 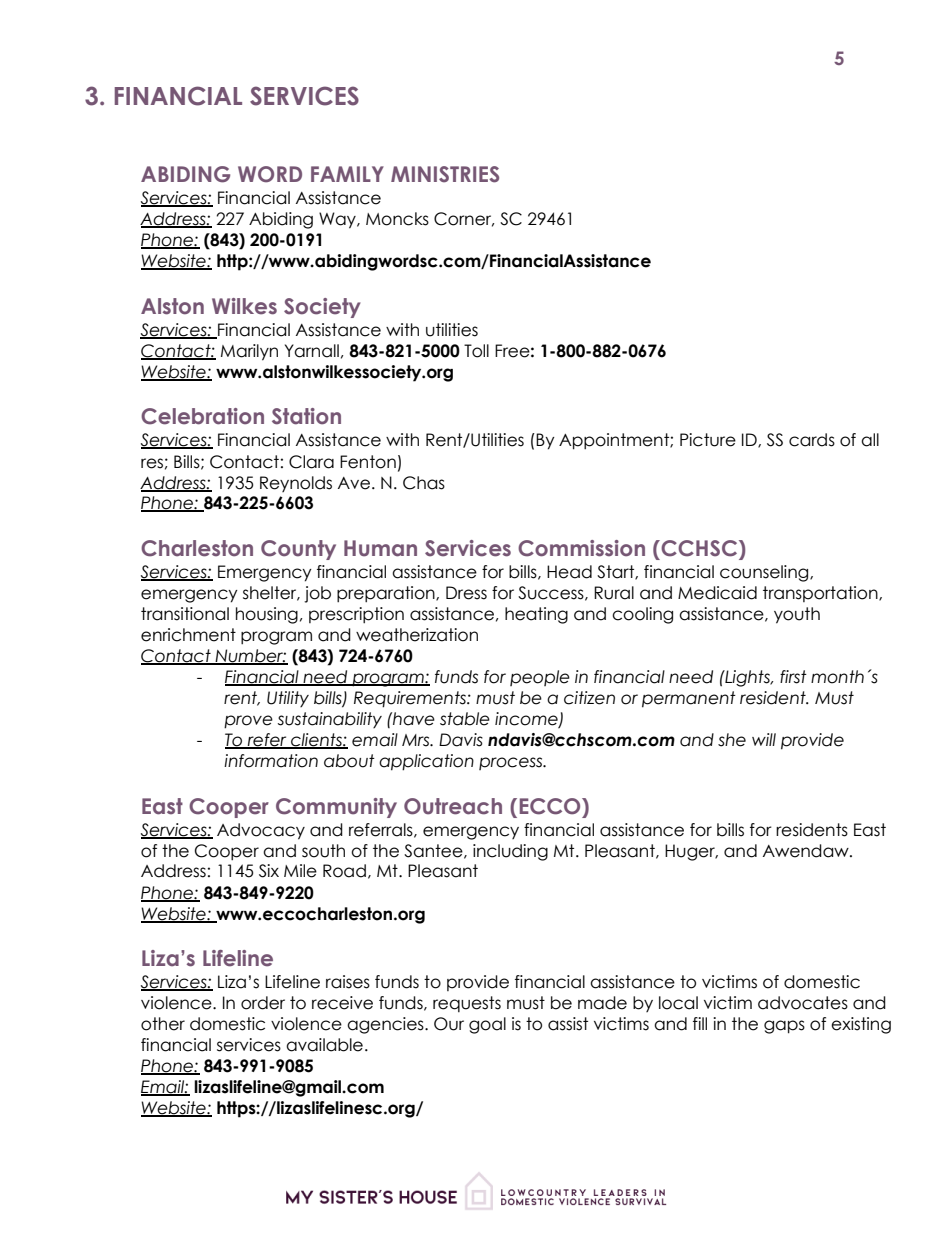 I want to click on will, so click(x=764, y=739).
